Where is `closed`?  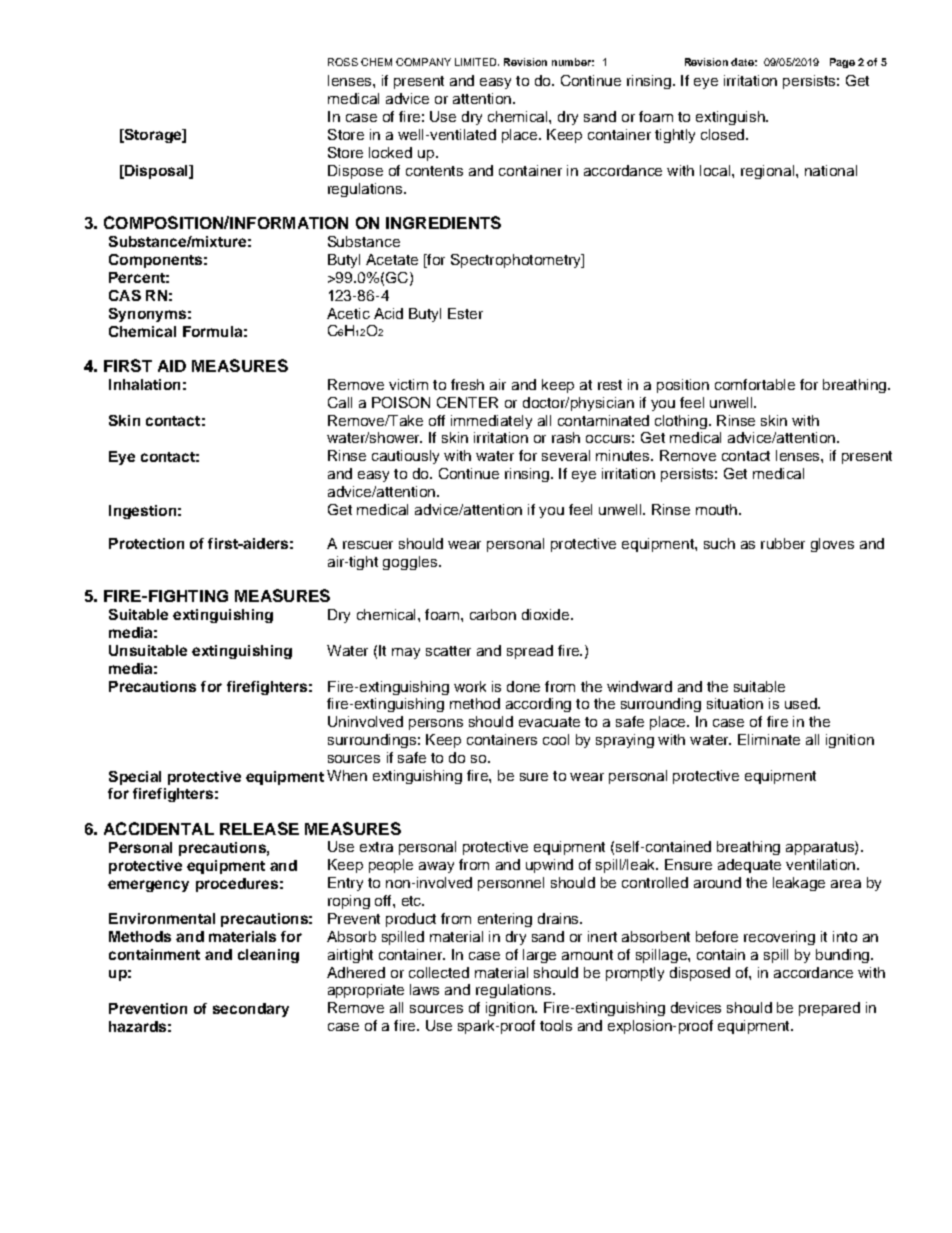
closed is located at coordinates (722, 134).
